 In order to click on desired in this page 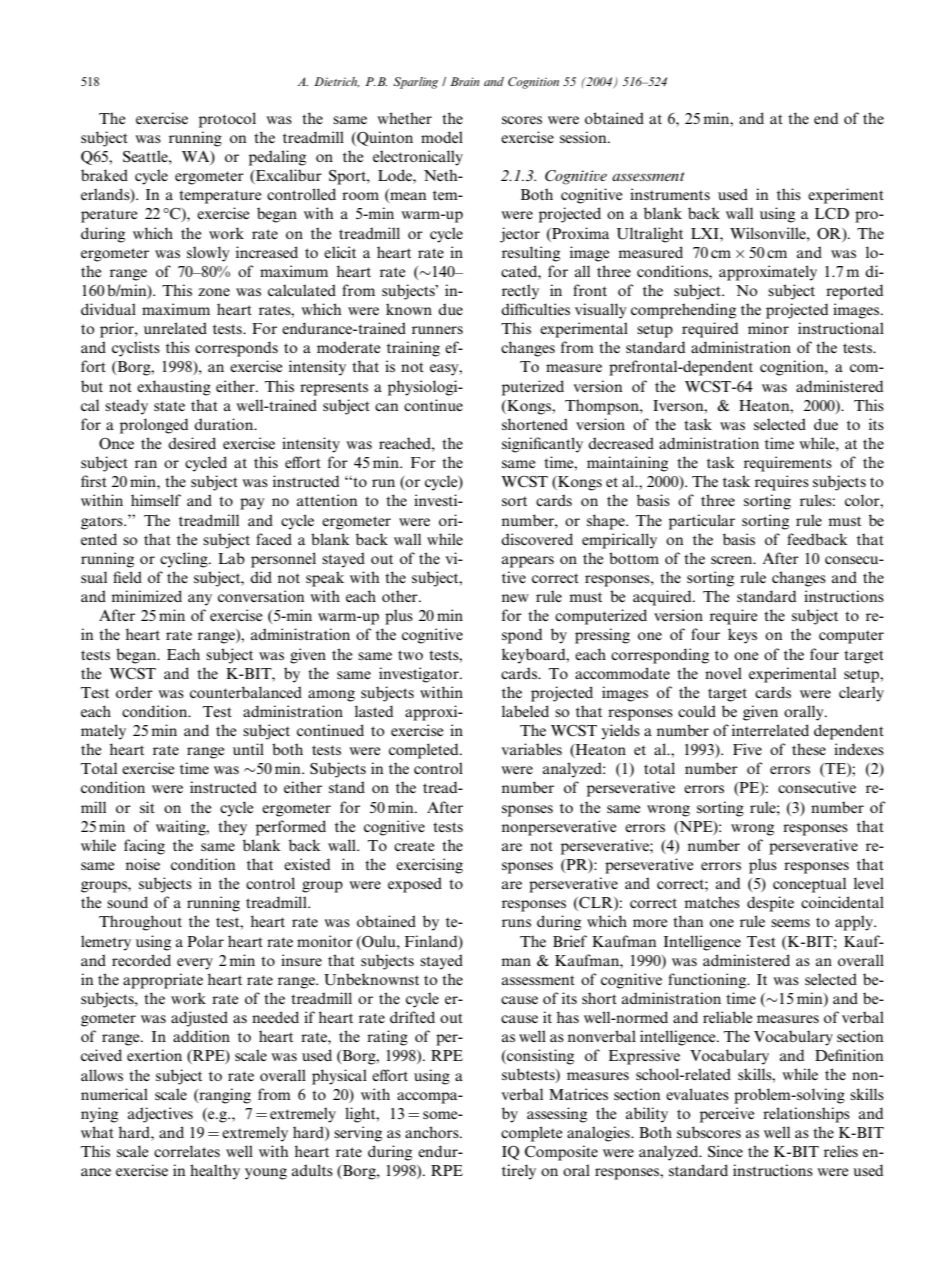, I will do `click(192, 443)`.
